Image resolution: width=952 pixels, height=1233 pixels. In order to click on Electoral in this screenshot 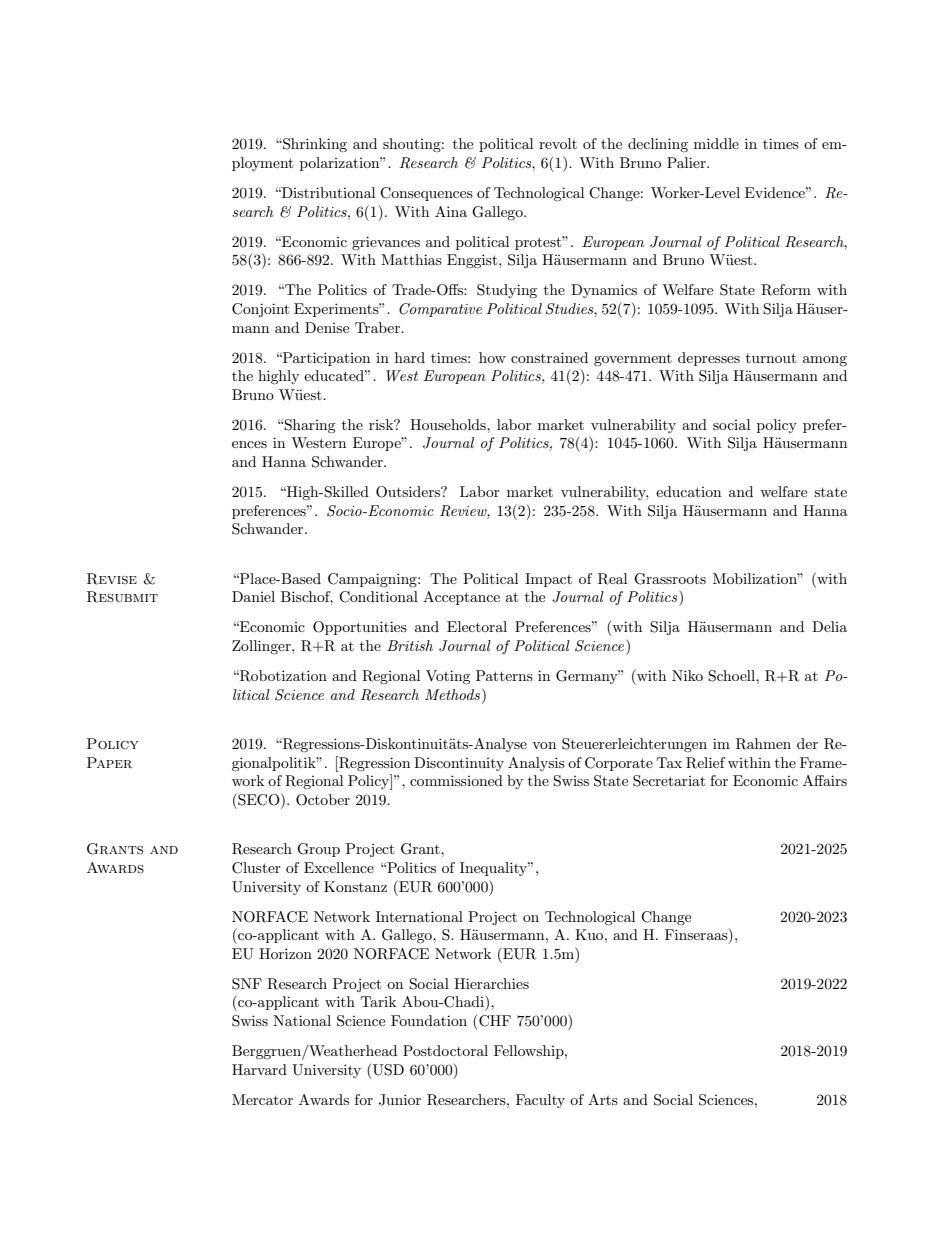, I will do `click(477, 626)`.
